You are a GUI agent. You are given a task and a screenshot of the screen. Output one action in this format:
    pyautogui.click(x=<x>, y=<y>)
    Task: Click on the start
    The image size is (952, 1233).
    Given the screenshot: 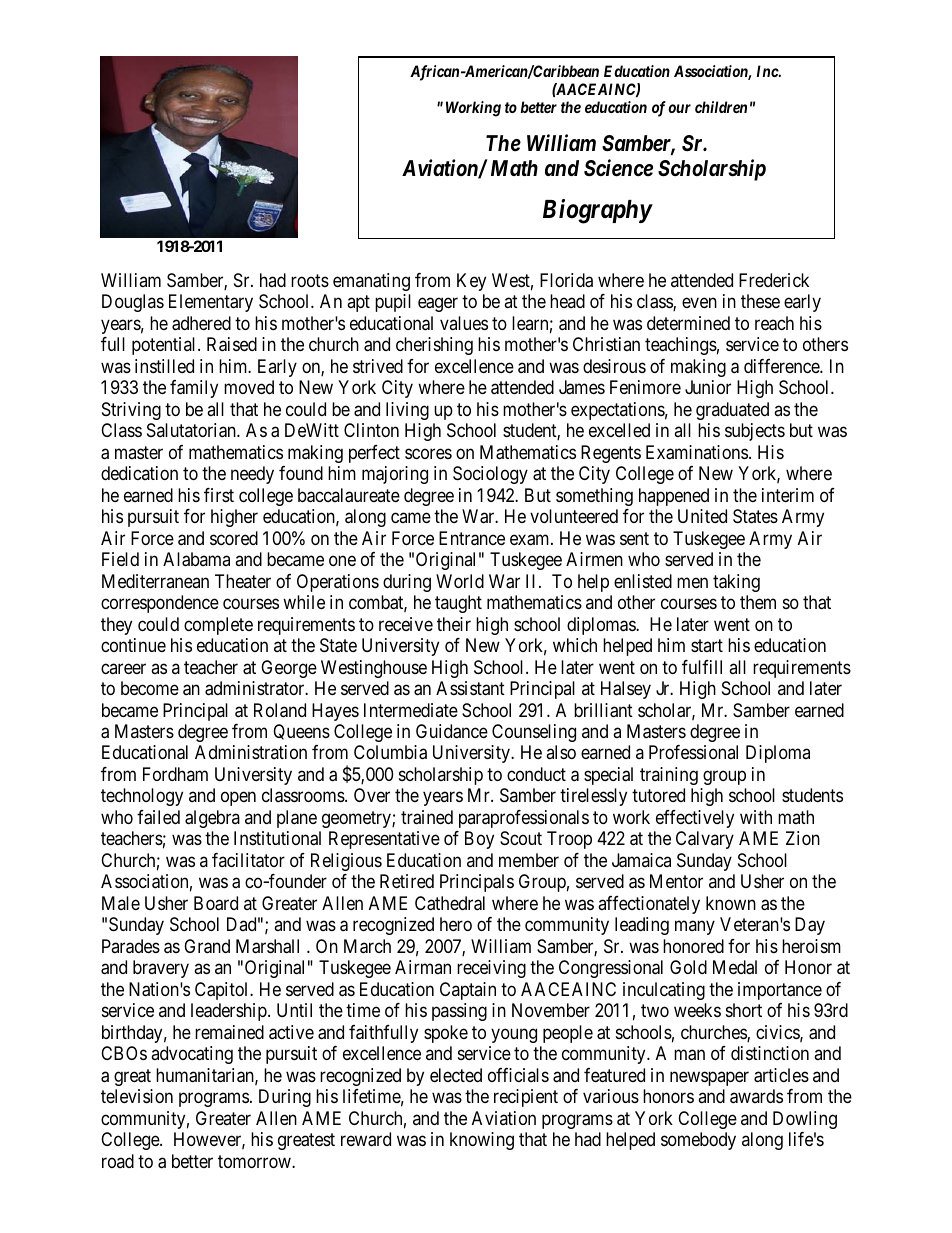 What is the action you would take?
    pyautogui.click(x=707, y=645)
